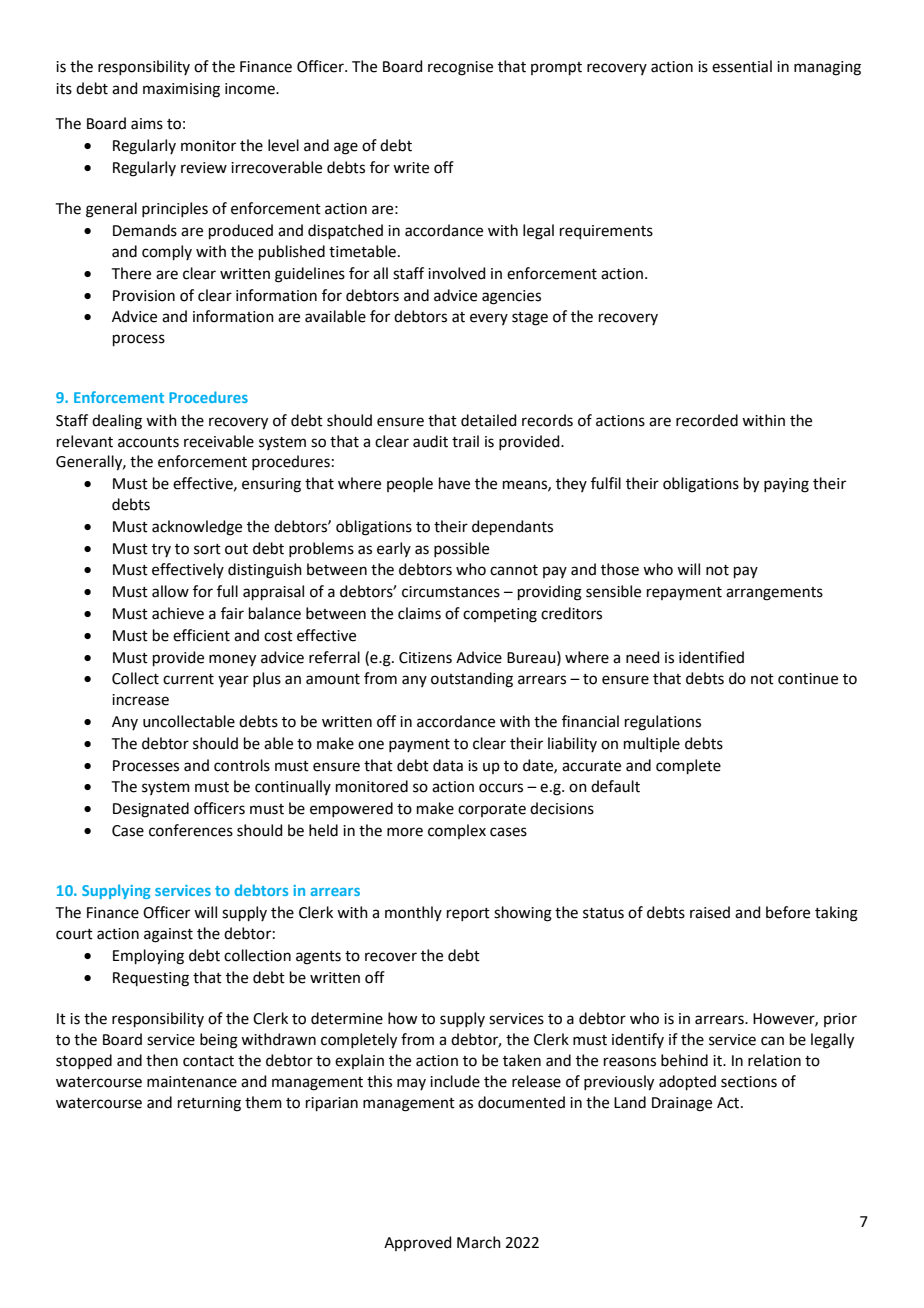 The height and width of the document is (1308, 924). I want to click on identified, so click(711, 657).
